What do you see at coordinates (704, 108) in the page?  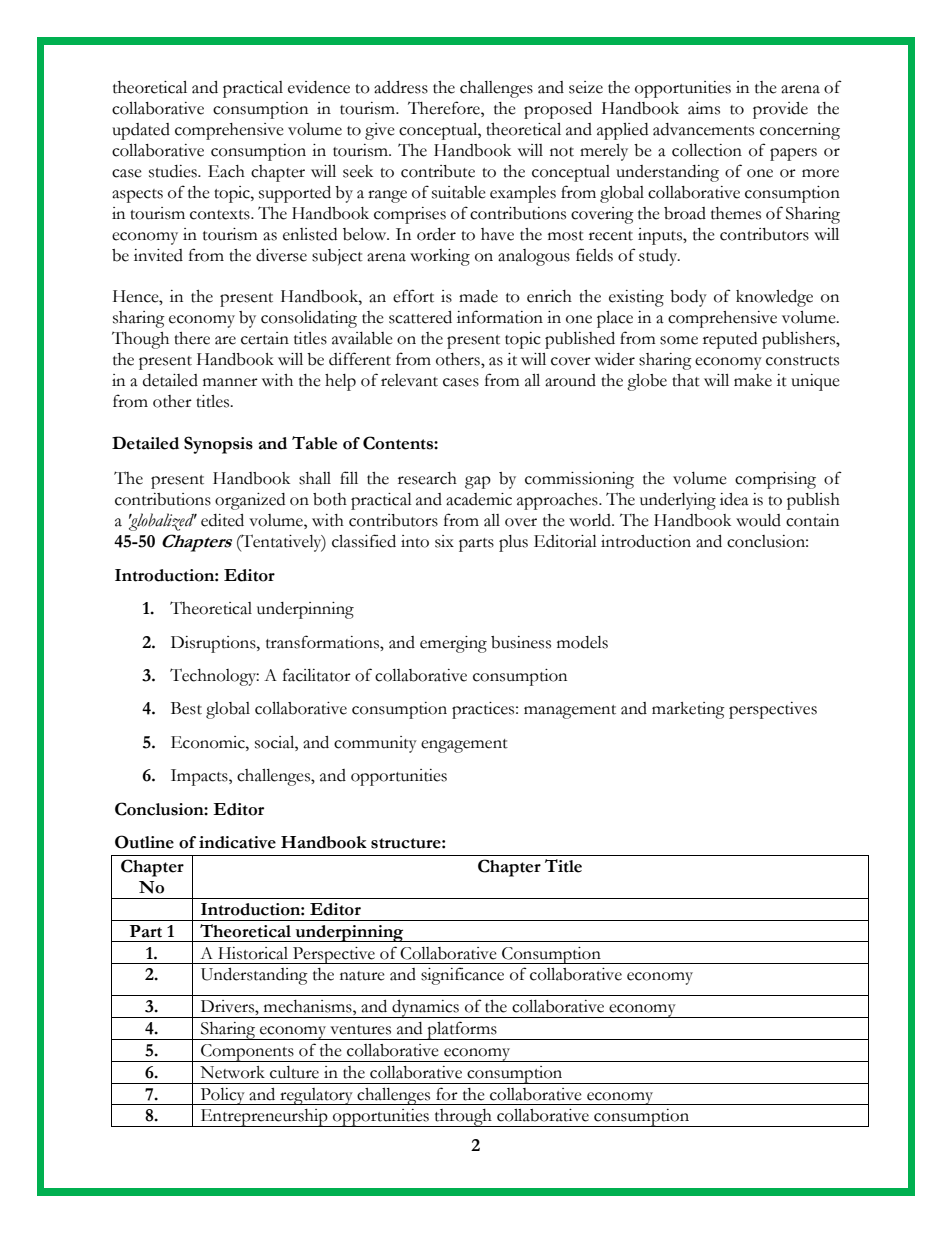 I see `aims` at bounding box center [704, 108].
